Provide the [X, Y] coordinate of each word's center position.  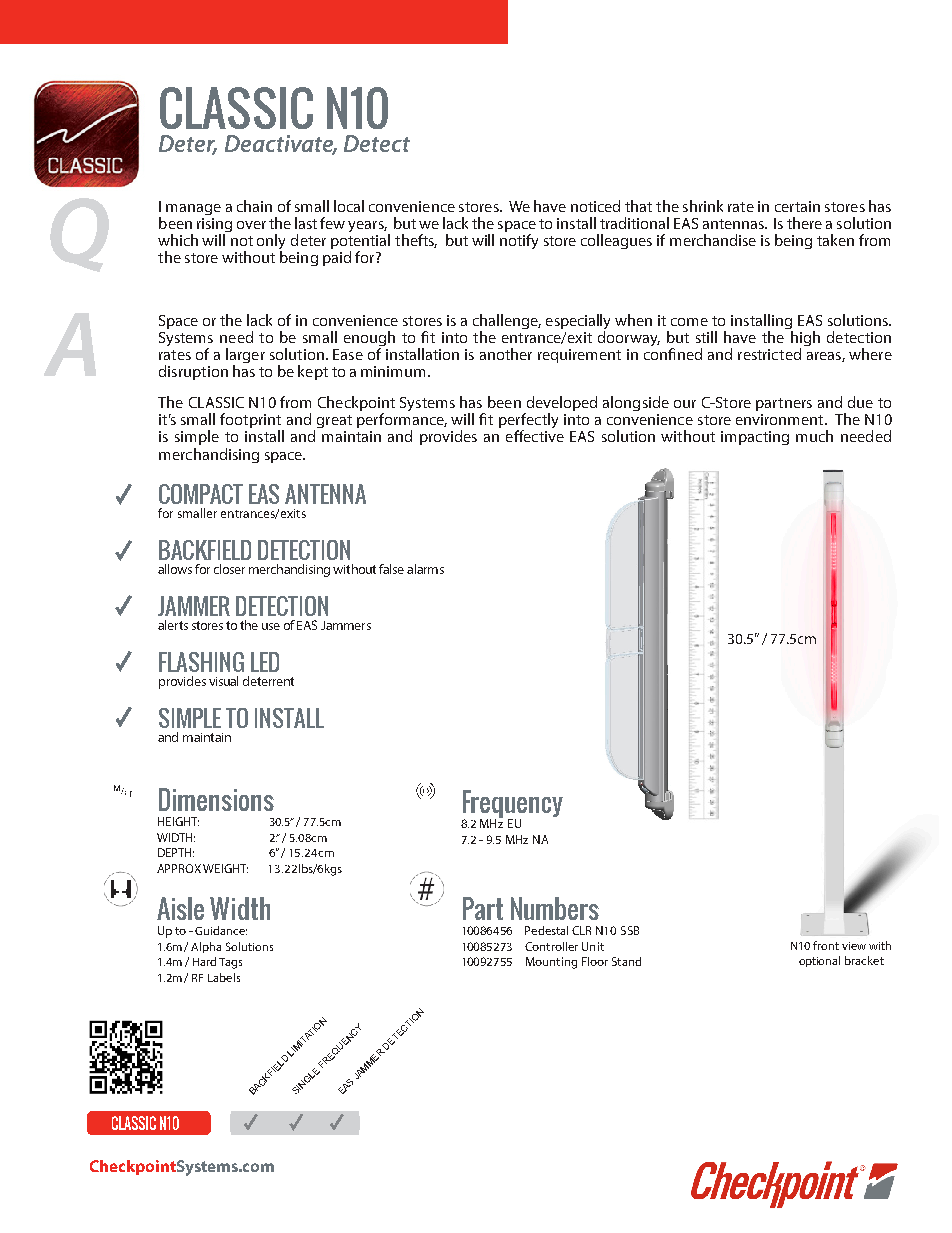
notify [519, 241]
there [804, 223]
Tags [230, 963]
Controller [551, 946]
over [251, 225]
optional [819, 961]
